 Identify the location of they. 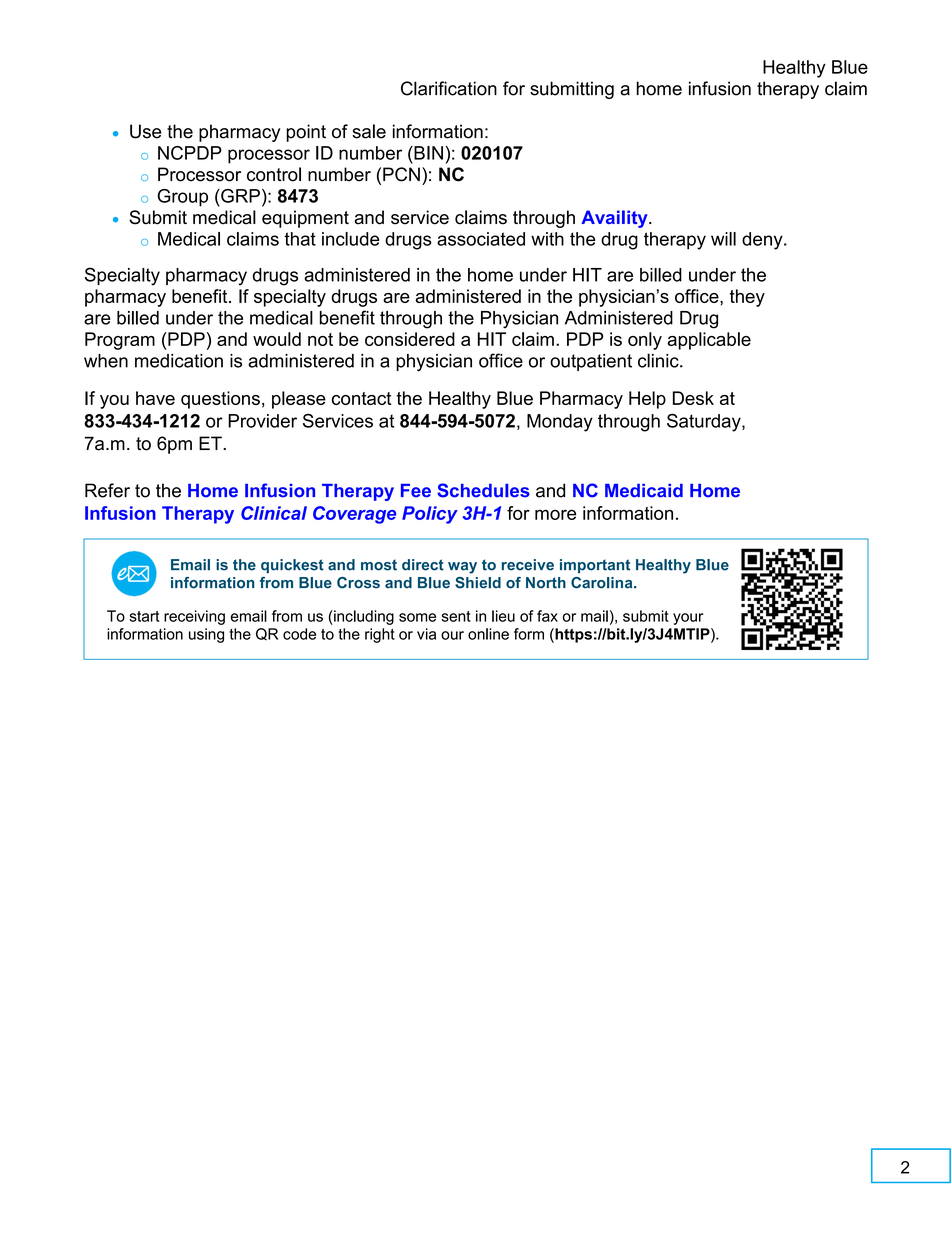
(747, 298).
